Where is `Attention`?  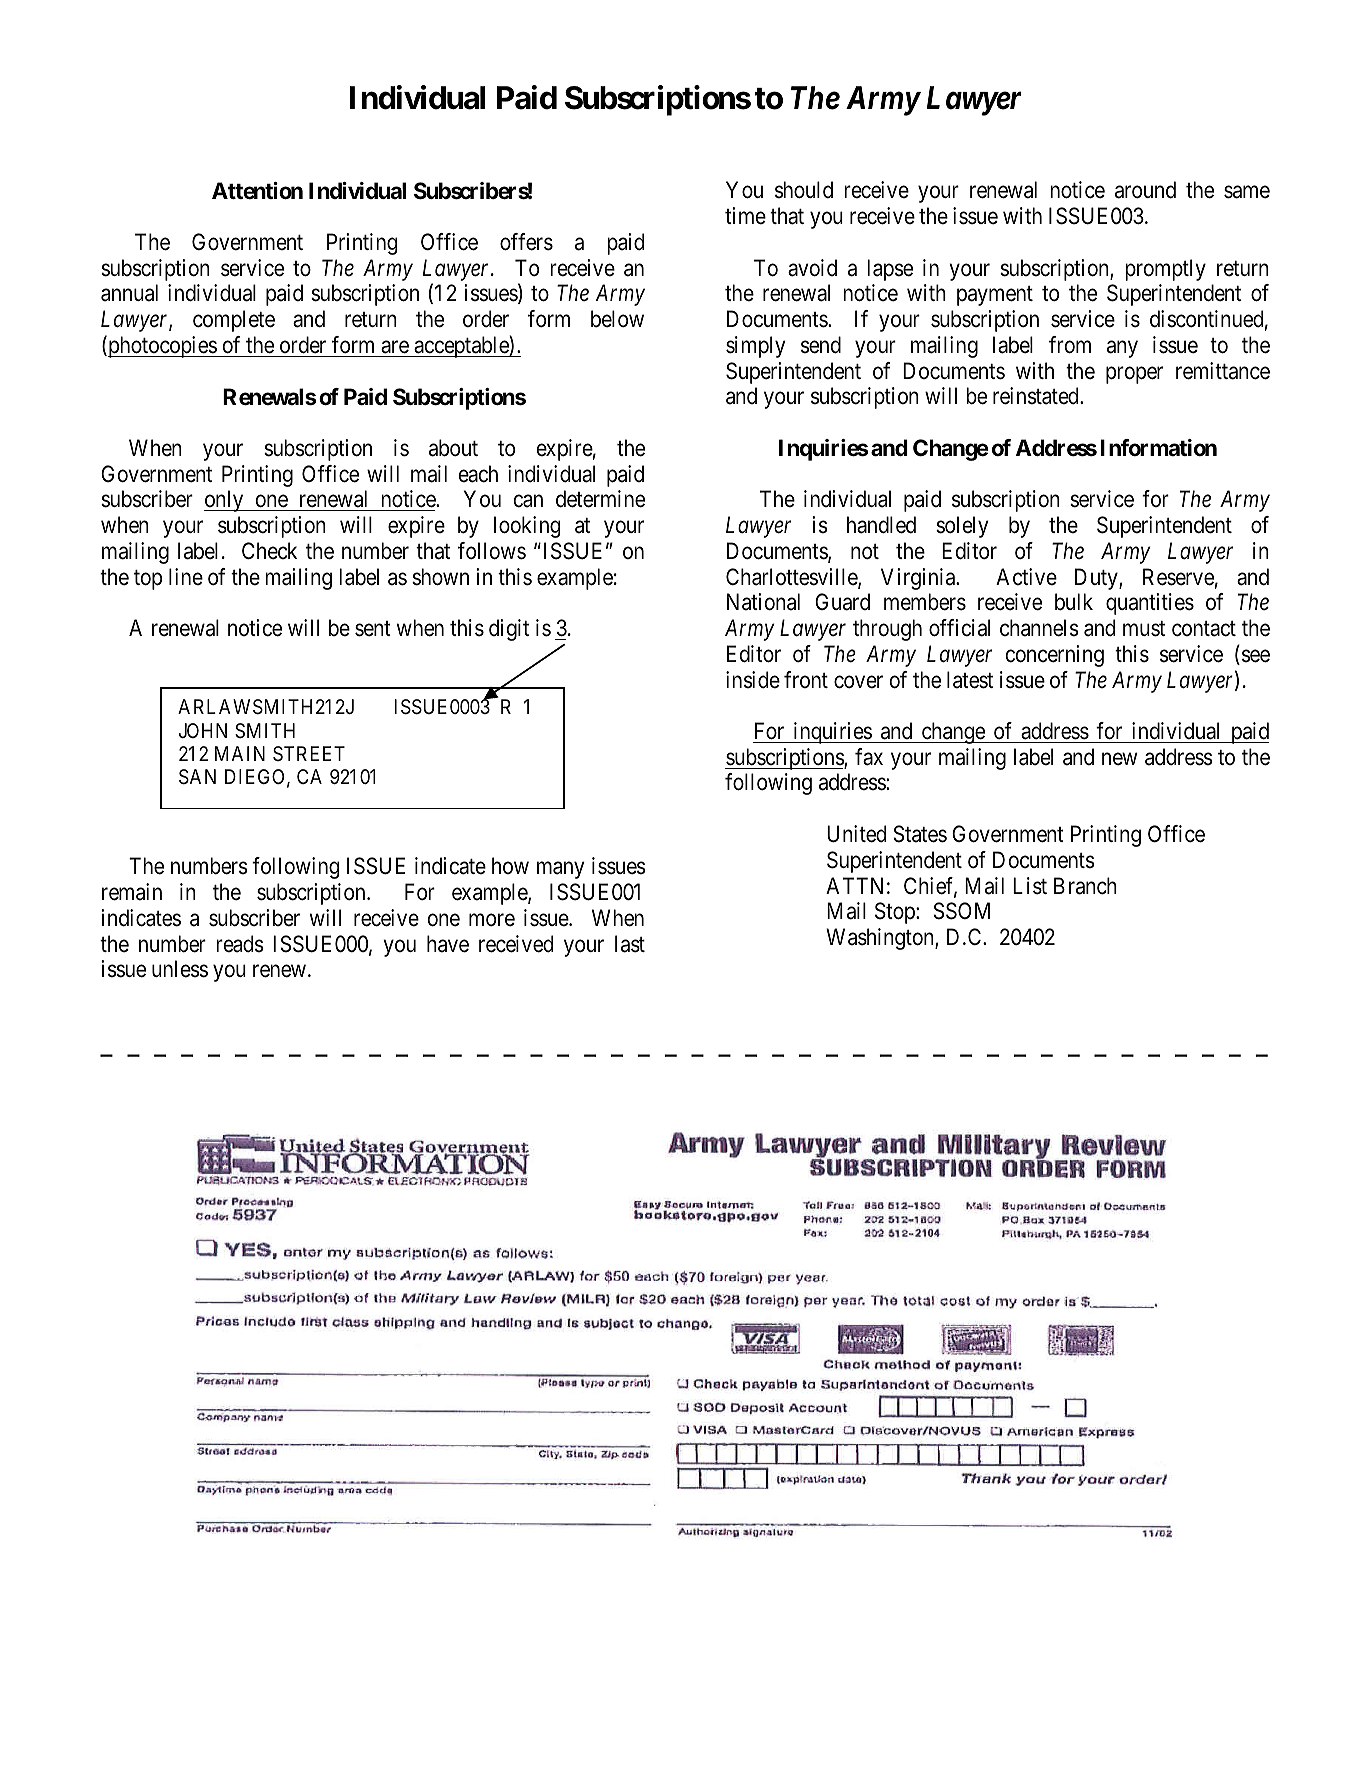 Attention is located at coordinates (257, 190).
